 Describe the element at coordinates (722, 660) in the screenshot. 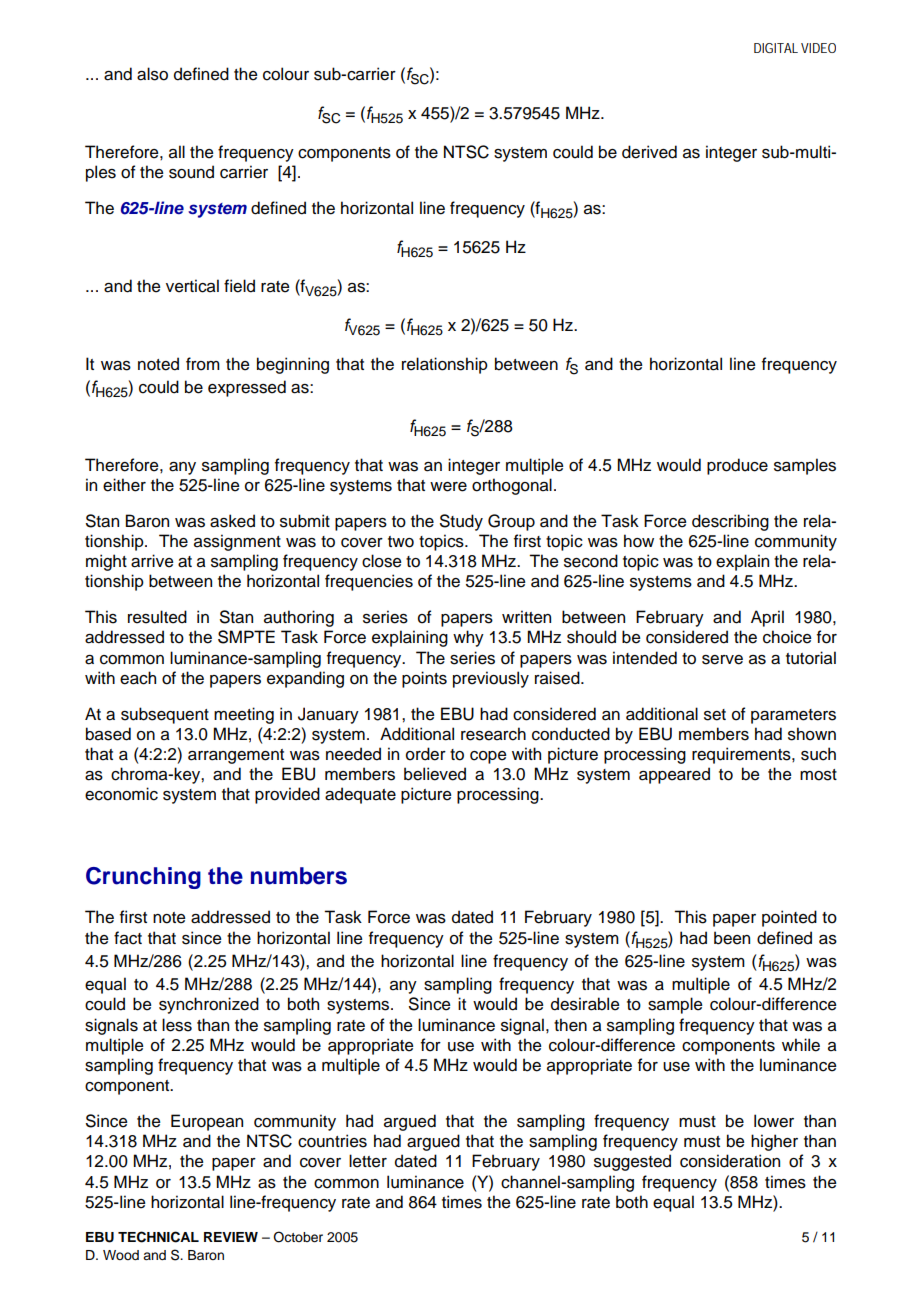

I see `serve` at that location.
